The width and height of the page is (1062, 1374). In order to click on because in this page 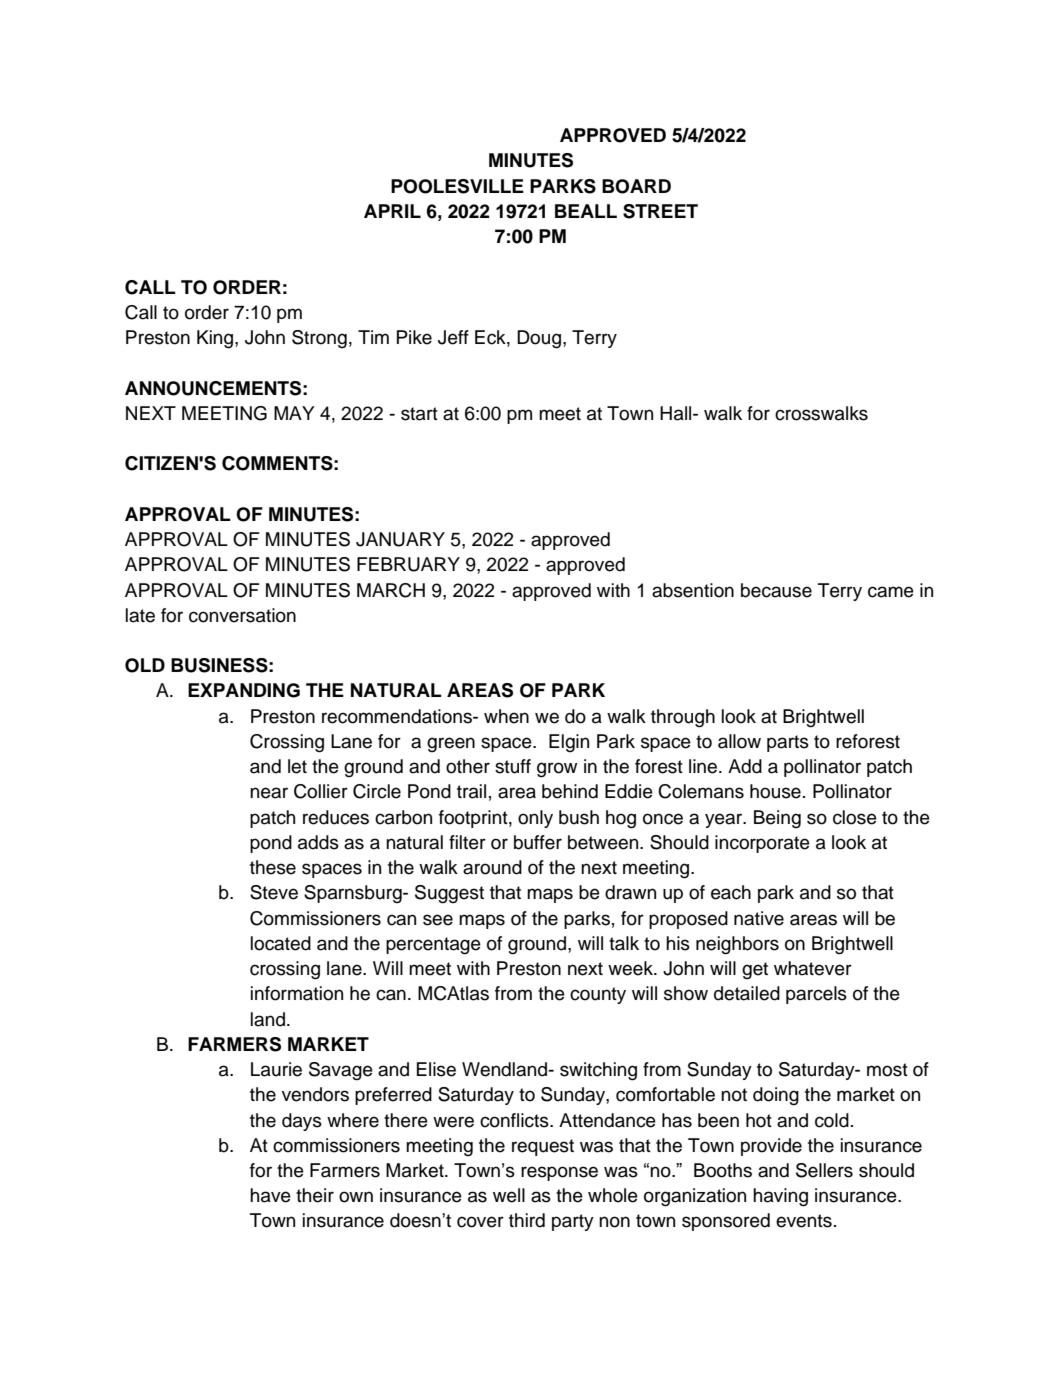, I will do `click(776, 590)`.
